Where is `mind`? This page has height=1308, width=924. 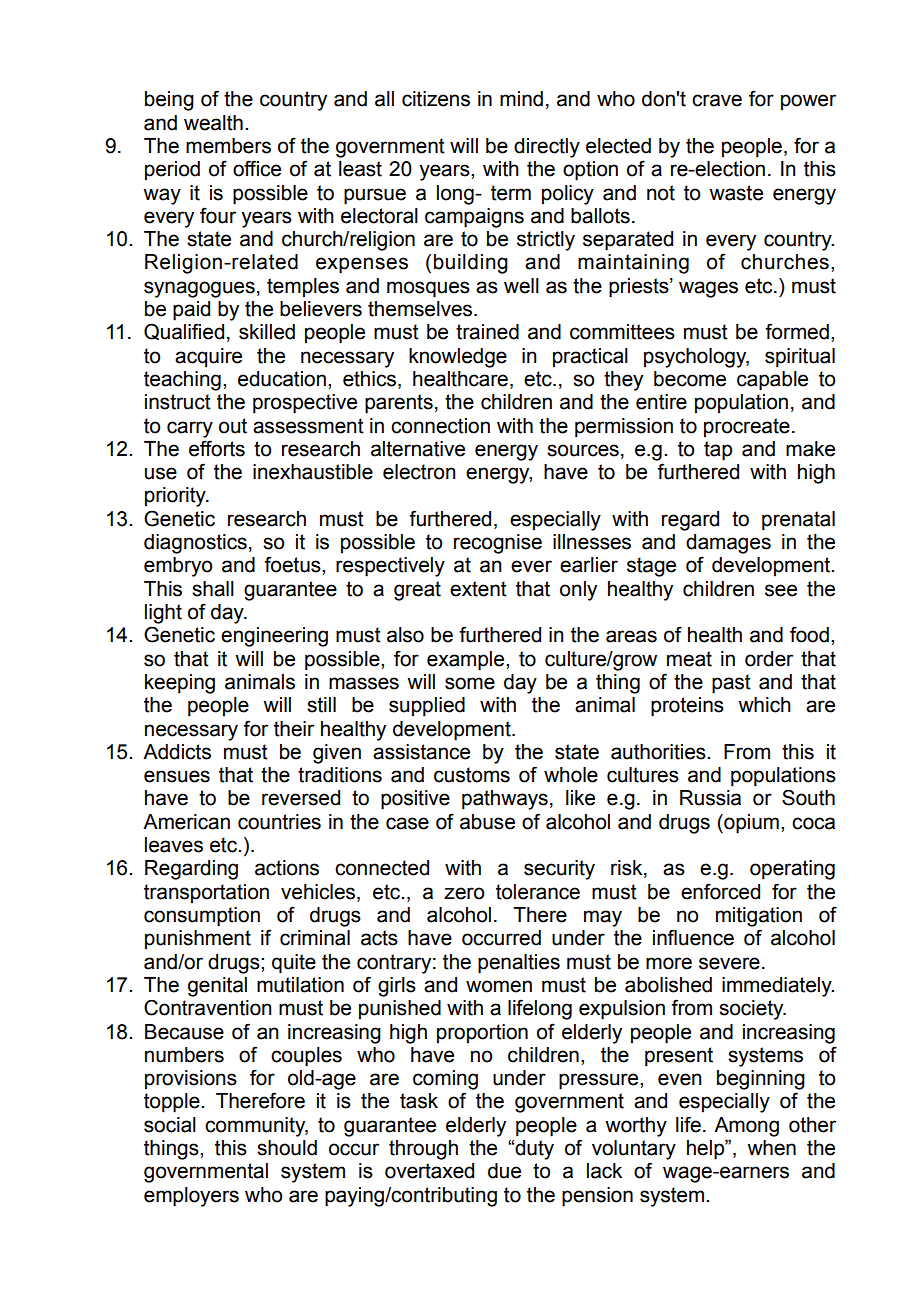
mind is located at coordinates (521, 99).
